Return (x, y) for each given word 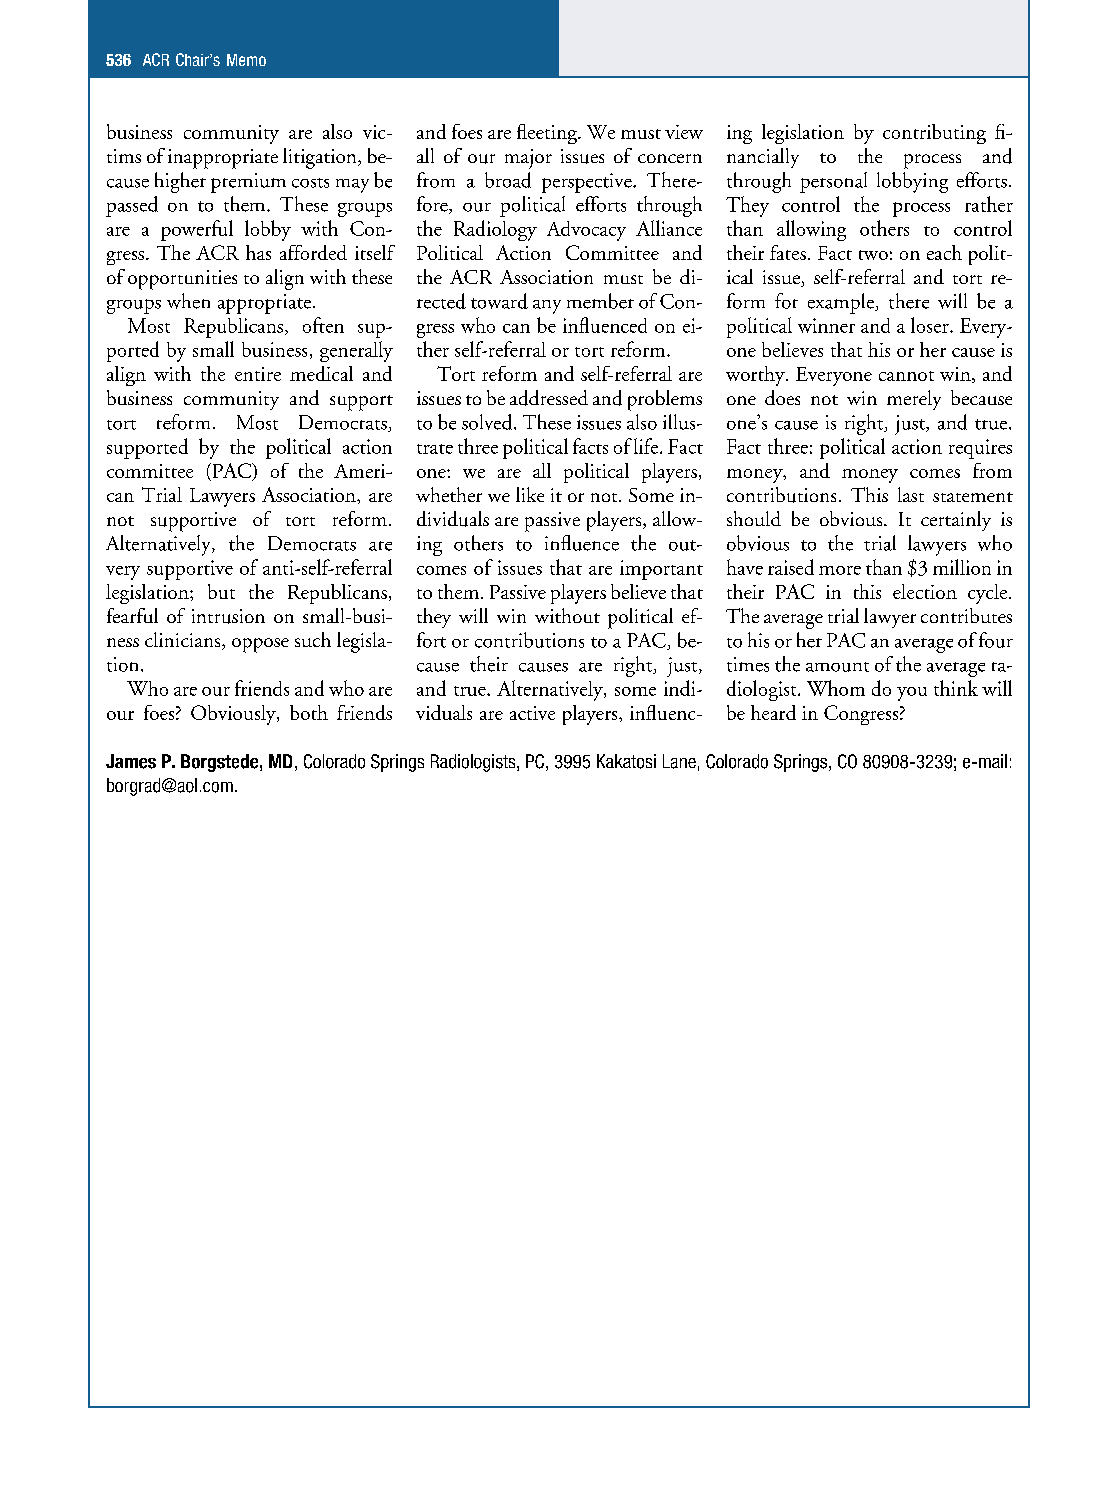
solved (488, 422)
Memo (246, 60)
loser (931, 325)
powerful (197, 230)
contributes (966, 615)
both (309, 712)
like (530, 494)
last (911, 494)
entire (258, 374)
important (661, 570)
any (547, 307)
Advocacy (586, 231)
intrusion (228, 616)
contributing (934, 134)
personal (833, 182)
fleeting (548, 134)
